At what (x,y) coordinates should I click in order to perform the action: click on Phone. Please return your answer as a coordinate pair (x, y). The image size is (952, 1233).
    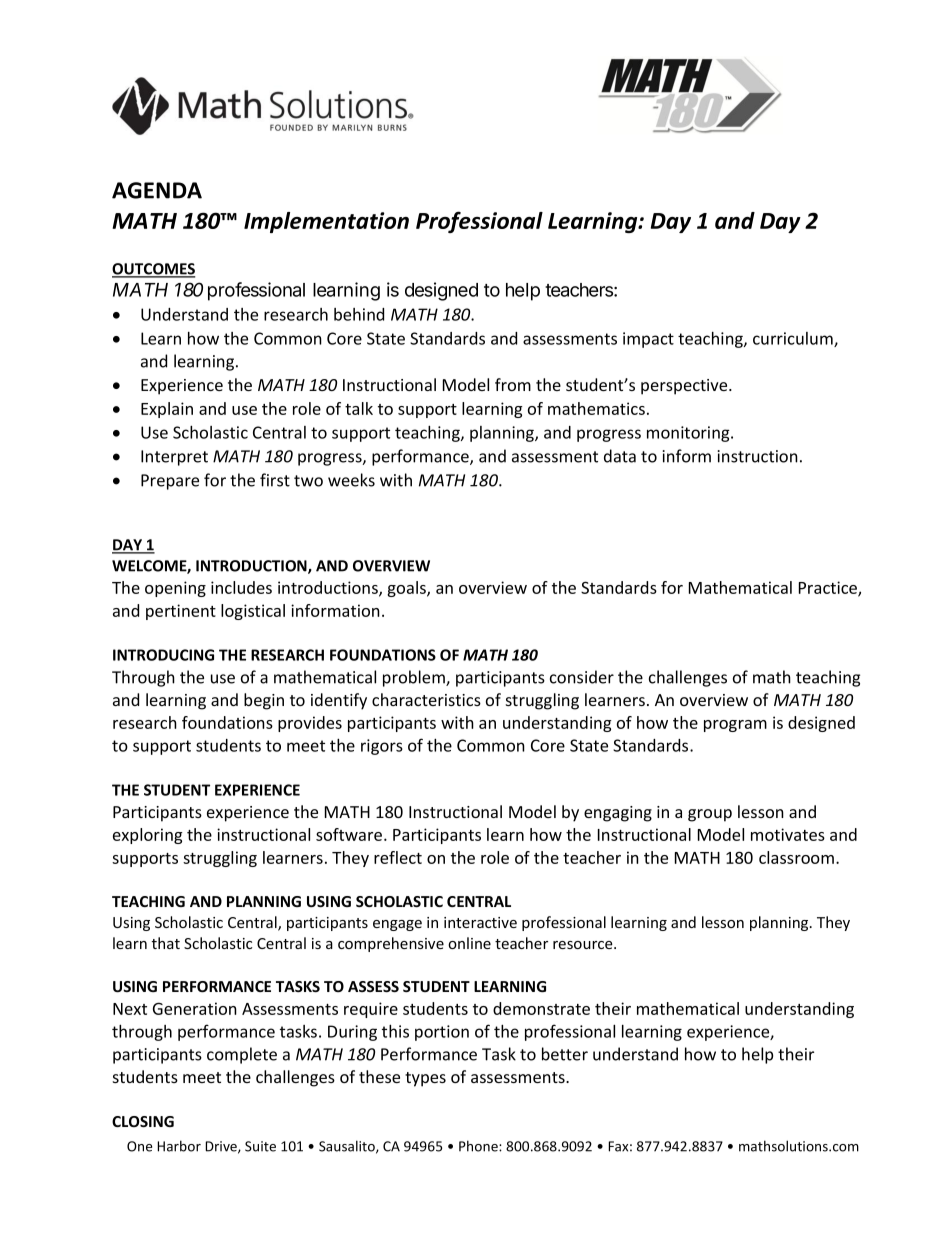
    Looking at the image, I should click on (479, 1146).
